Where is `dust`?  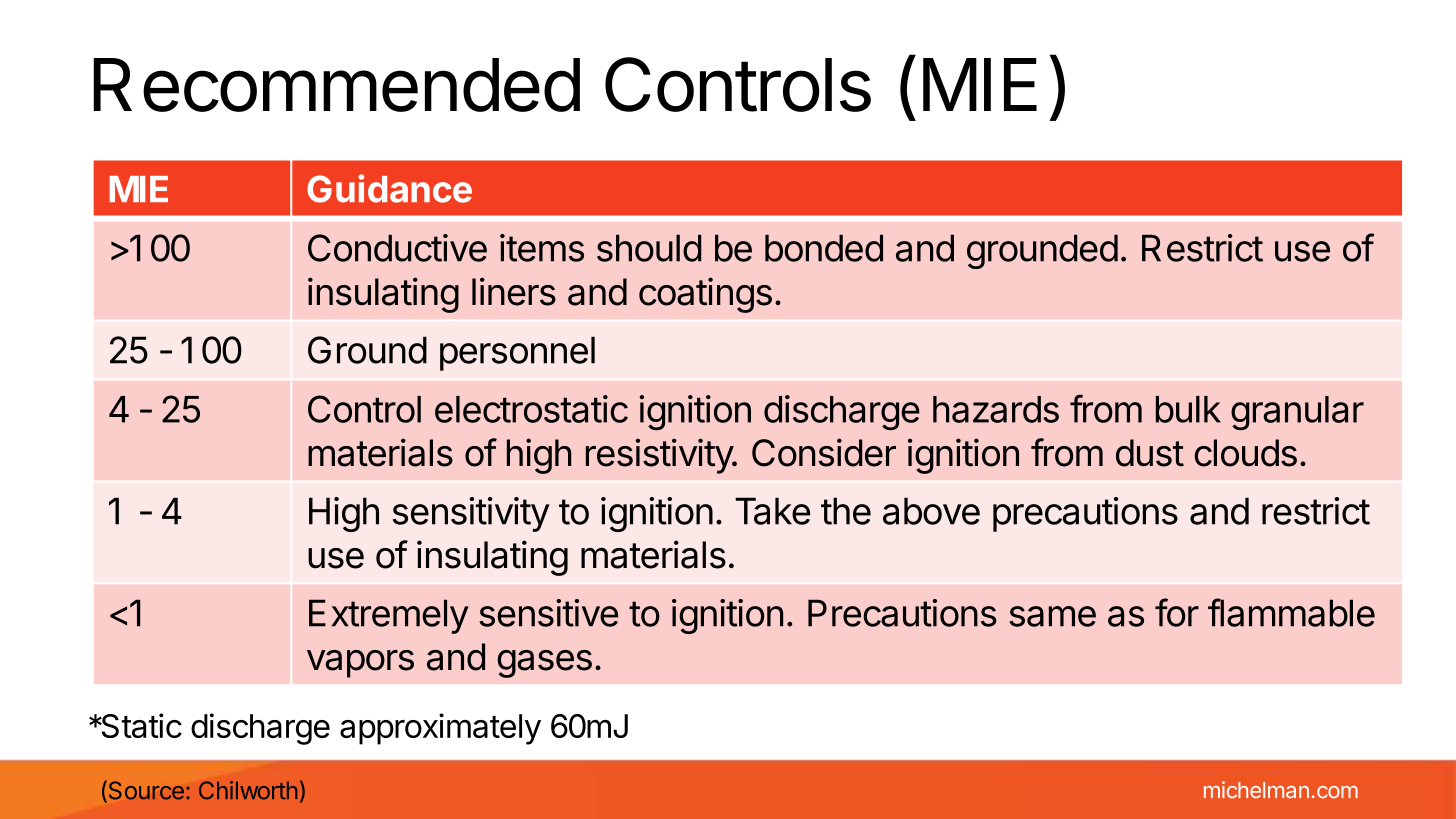 dust is located at coordinates (1150, 453).
